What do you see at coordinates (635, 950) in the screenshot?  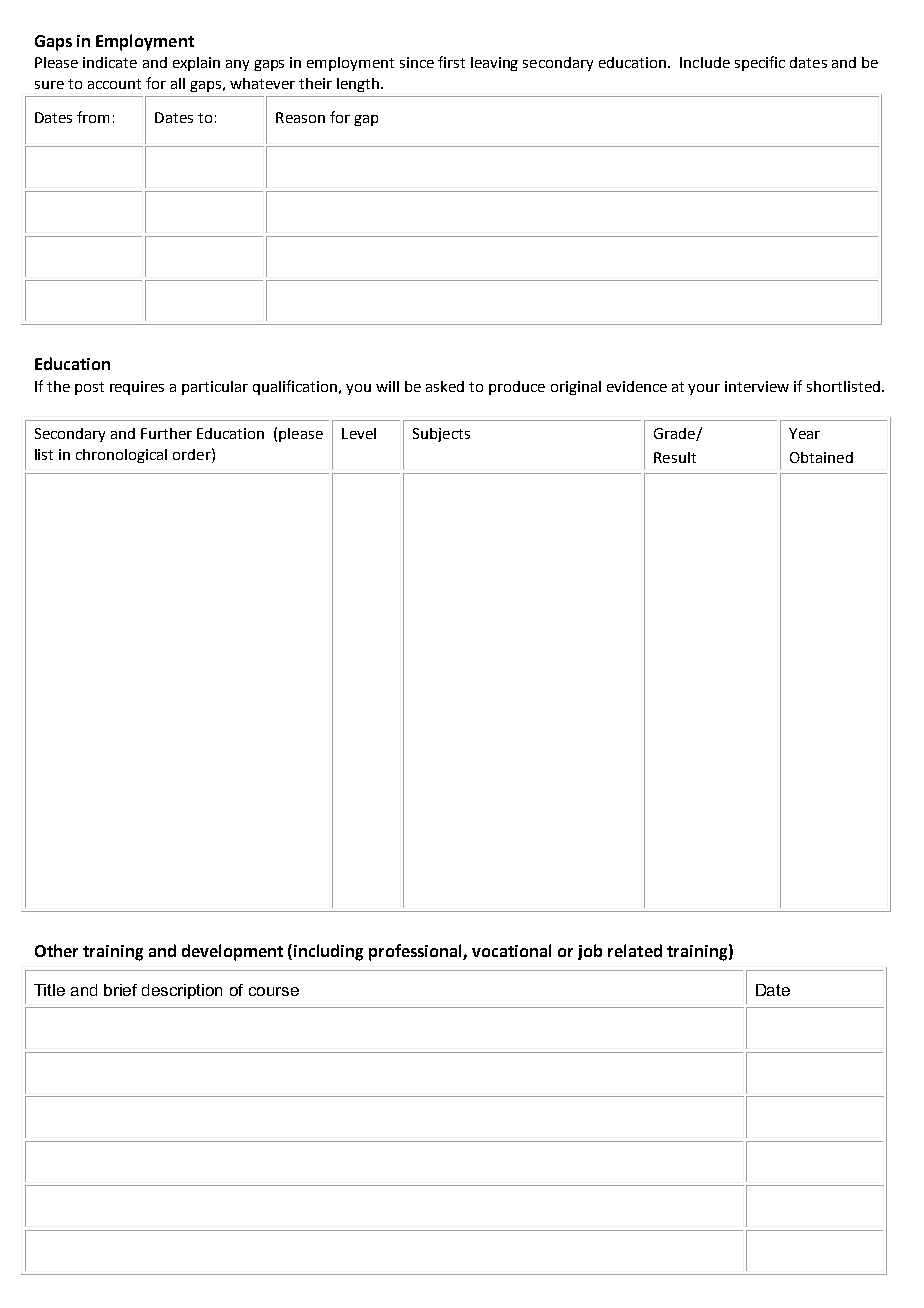 I see `related` at bounding box center [635, 950].
